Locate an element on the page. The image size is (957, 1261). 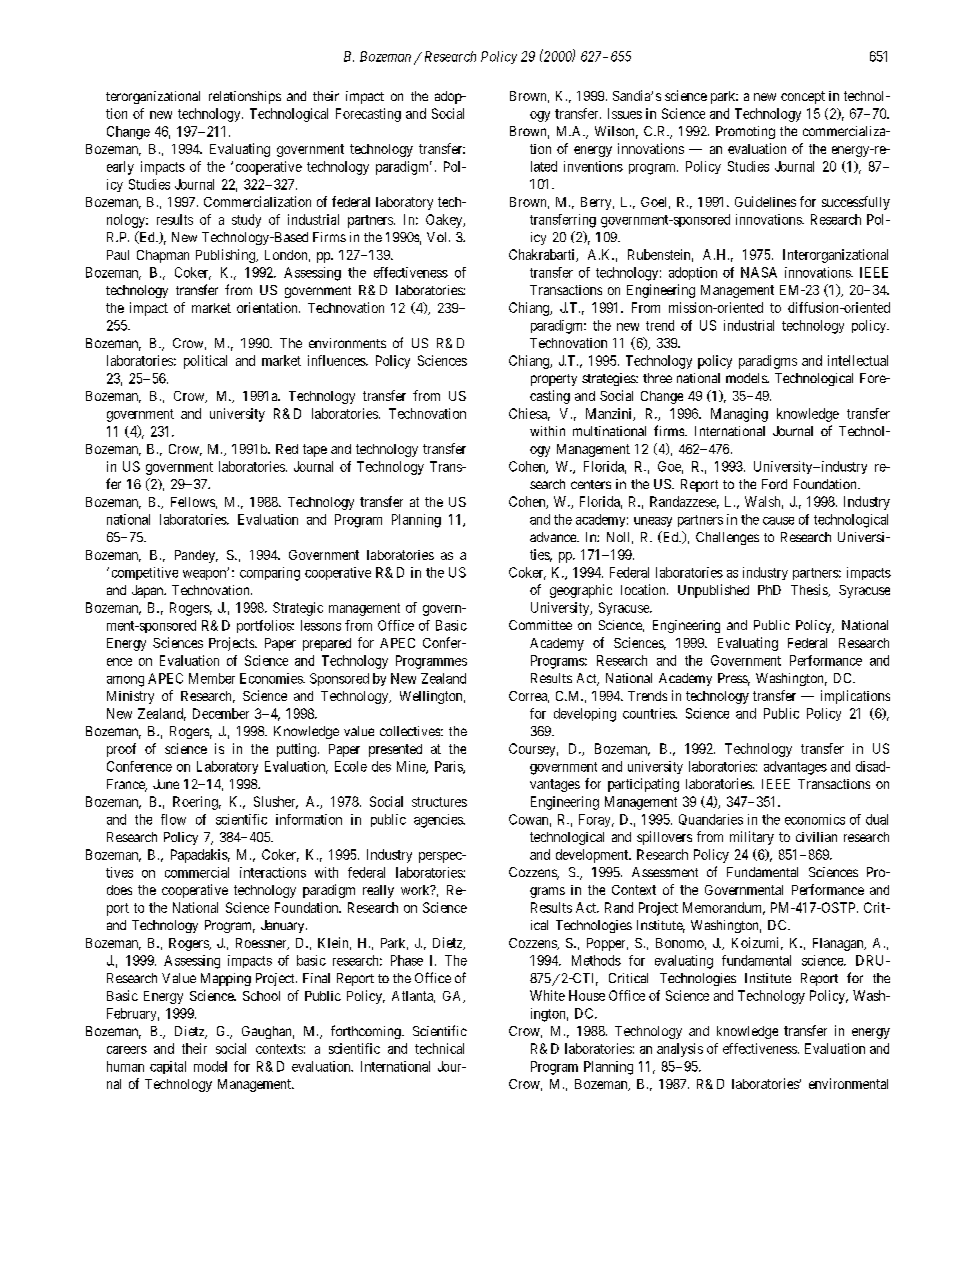
tape is located at coordinates (315, 450).
